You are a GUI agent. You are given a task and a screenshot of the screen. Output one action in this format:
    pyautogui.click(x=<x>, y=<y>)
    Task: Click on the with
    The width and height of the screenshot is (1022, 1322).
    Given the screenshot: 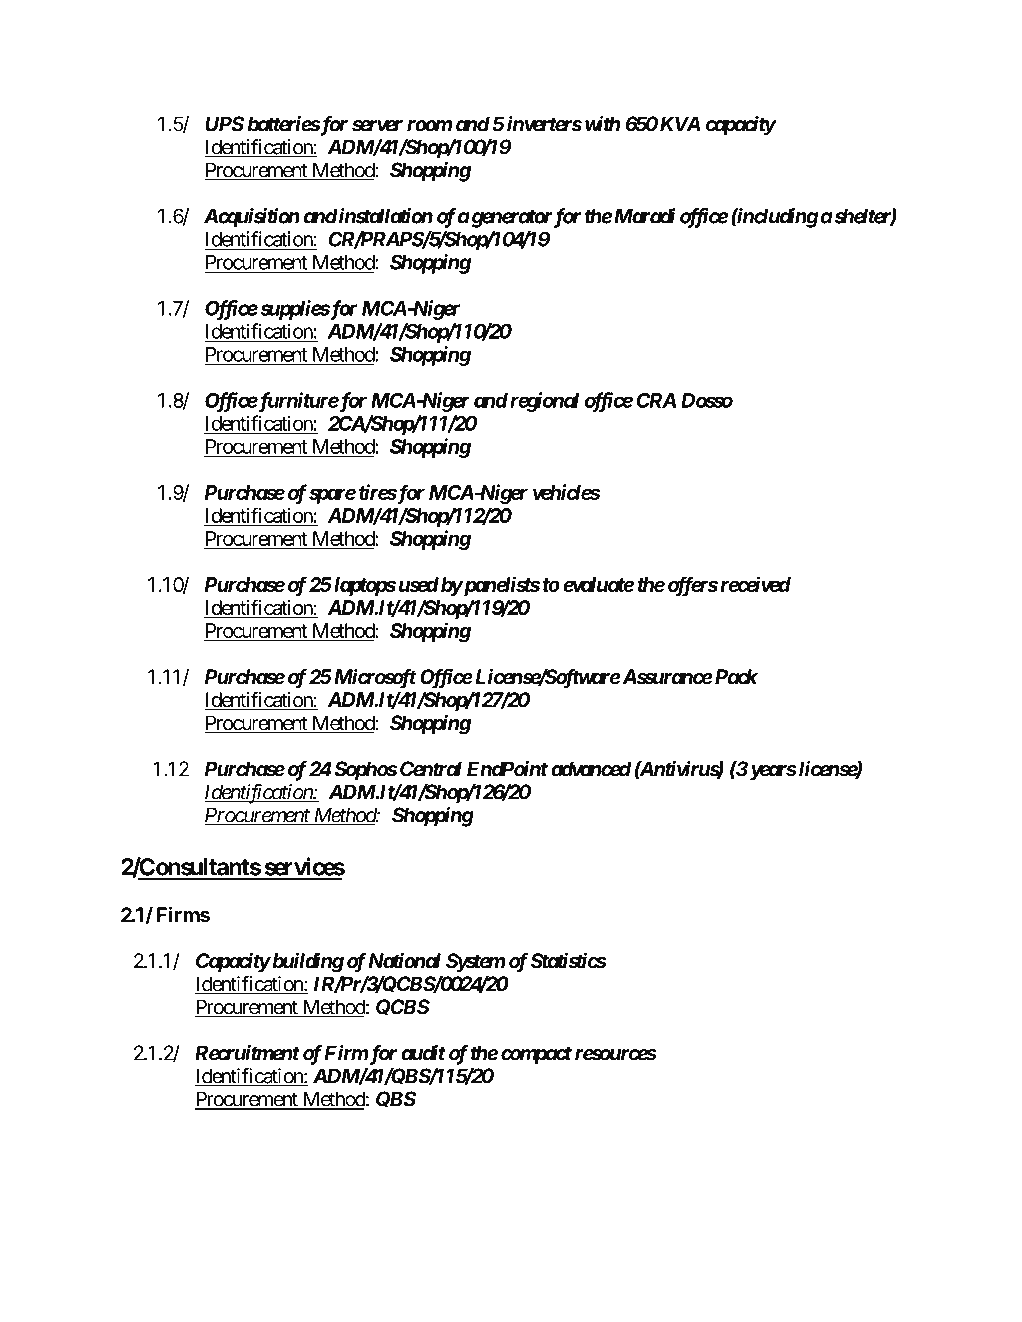 What is the action you would take?
    pyautogui.click(x=602, y=124)
